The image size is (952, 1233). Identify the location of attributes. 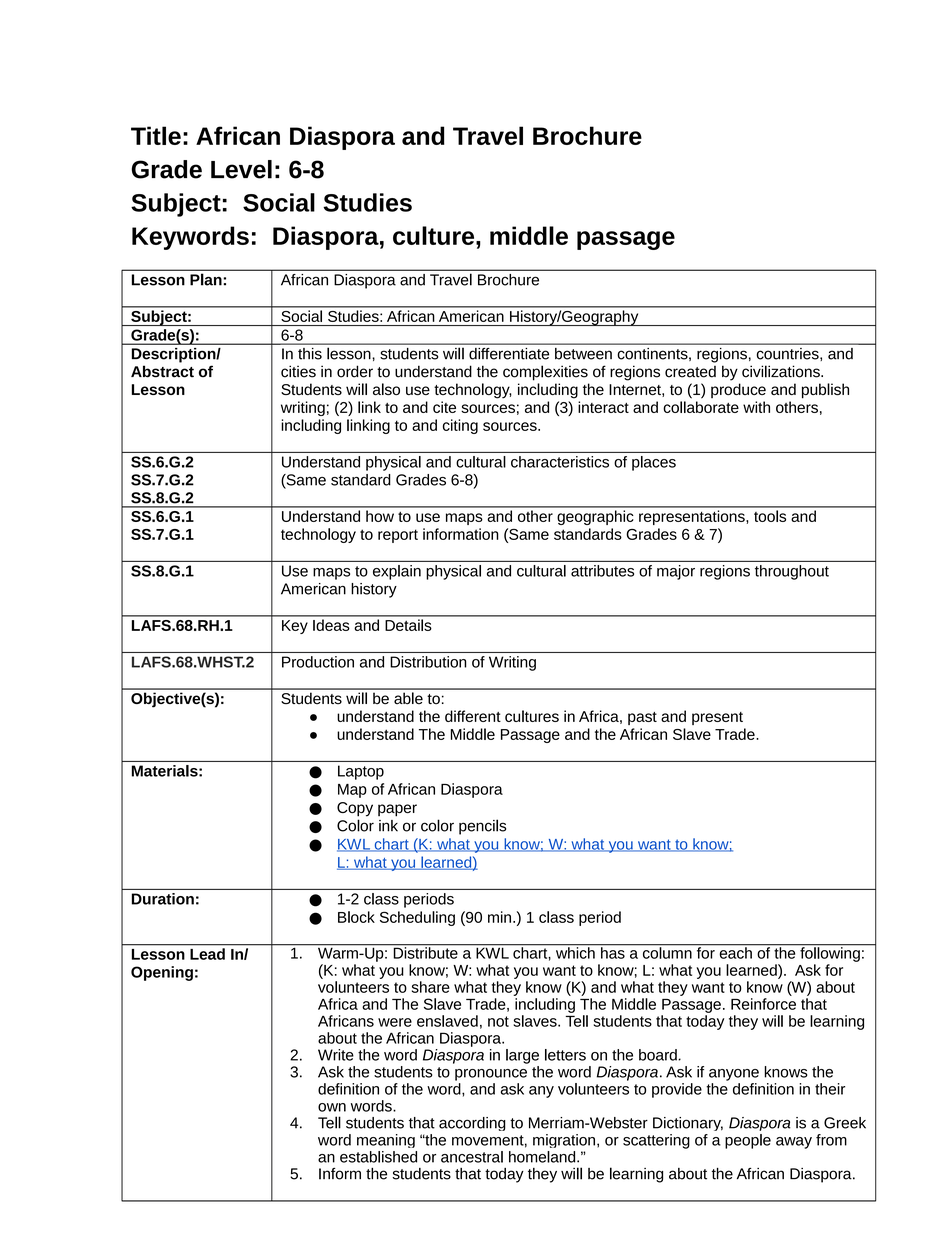
(602, 571).
